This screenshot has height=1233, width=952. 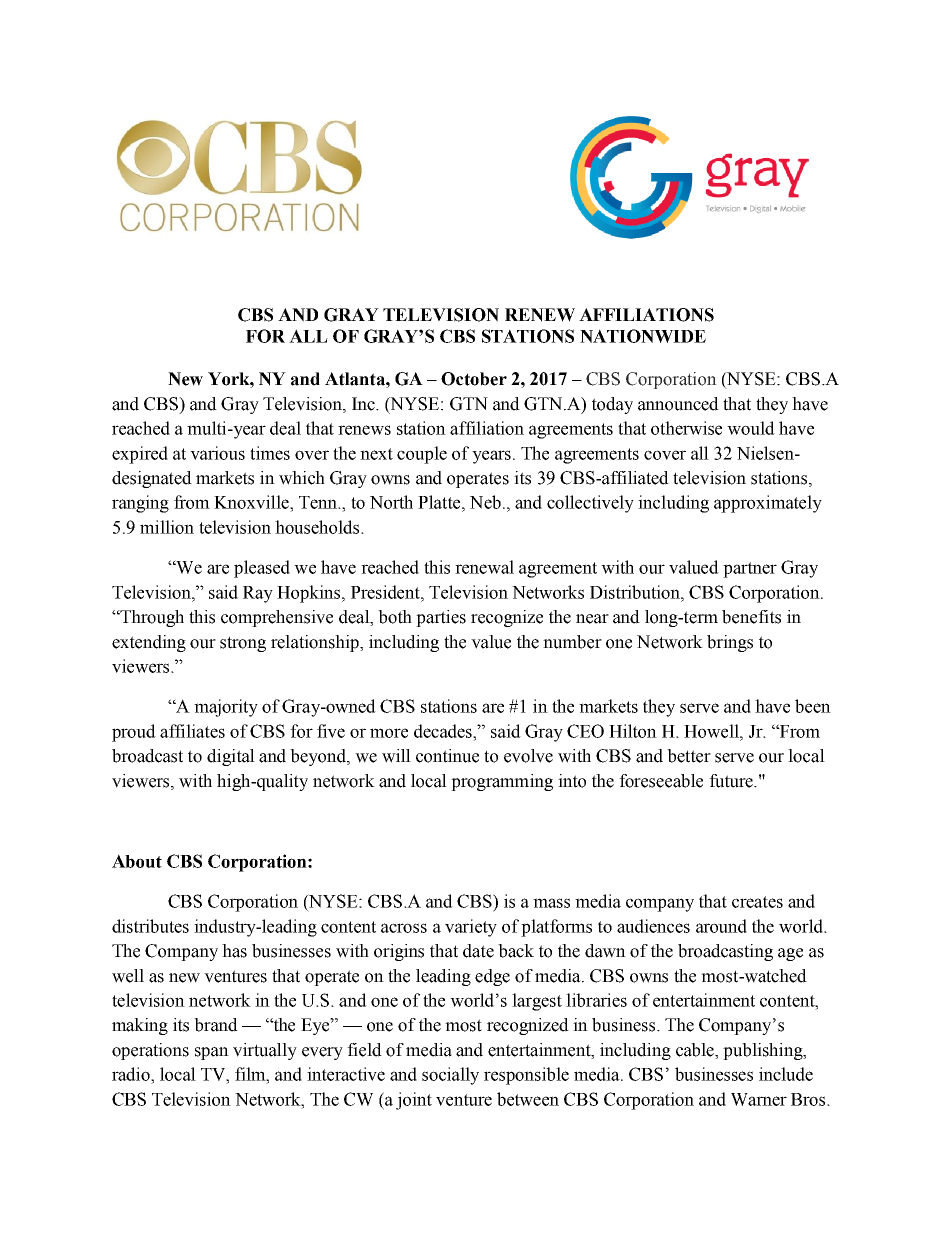 What do you see at coordinates (444, 731) in the screenshot?
I see `decades` at bounding box center [444, 731].
